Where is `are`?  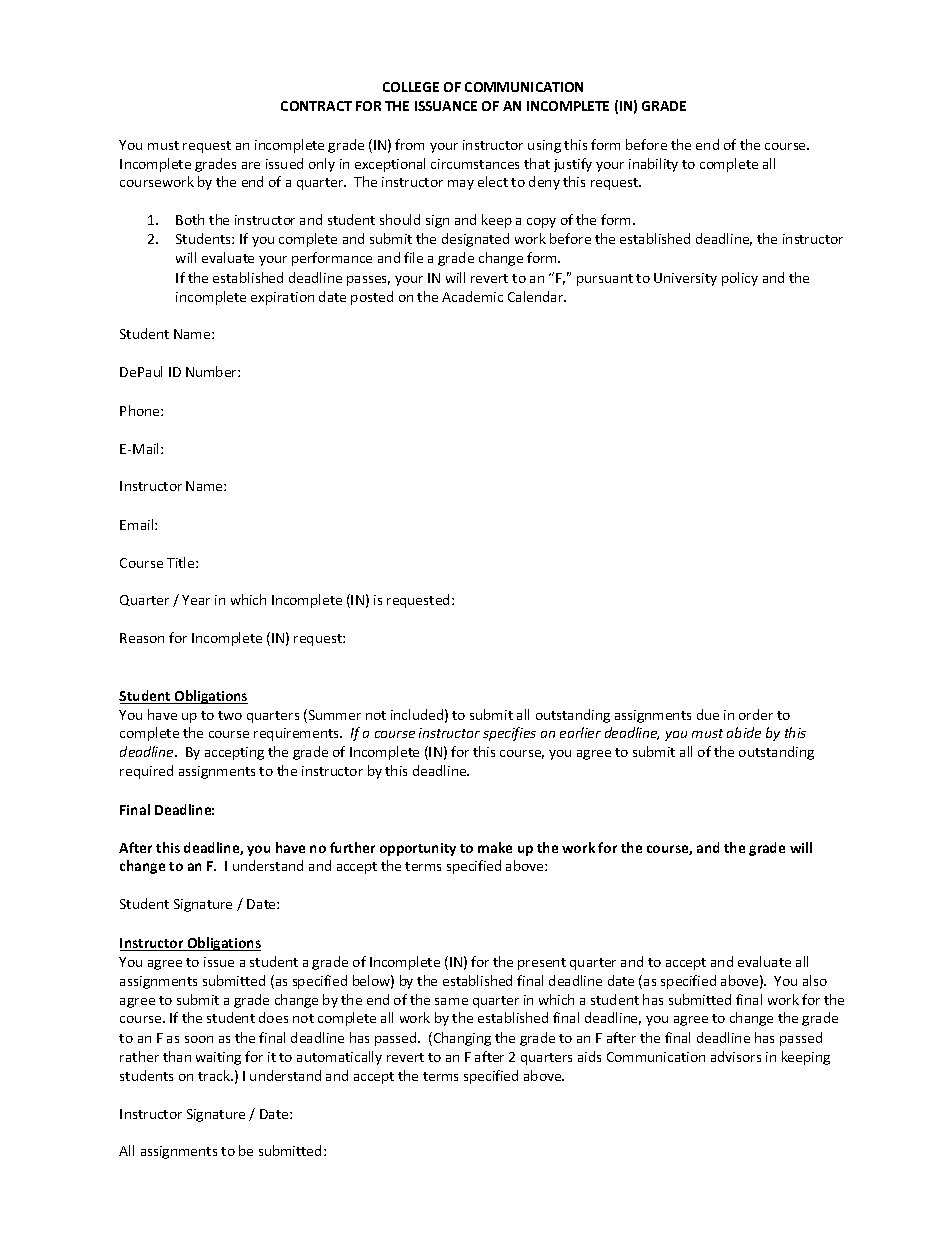 are is located at coordinates (251, 165).
